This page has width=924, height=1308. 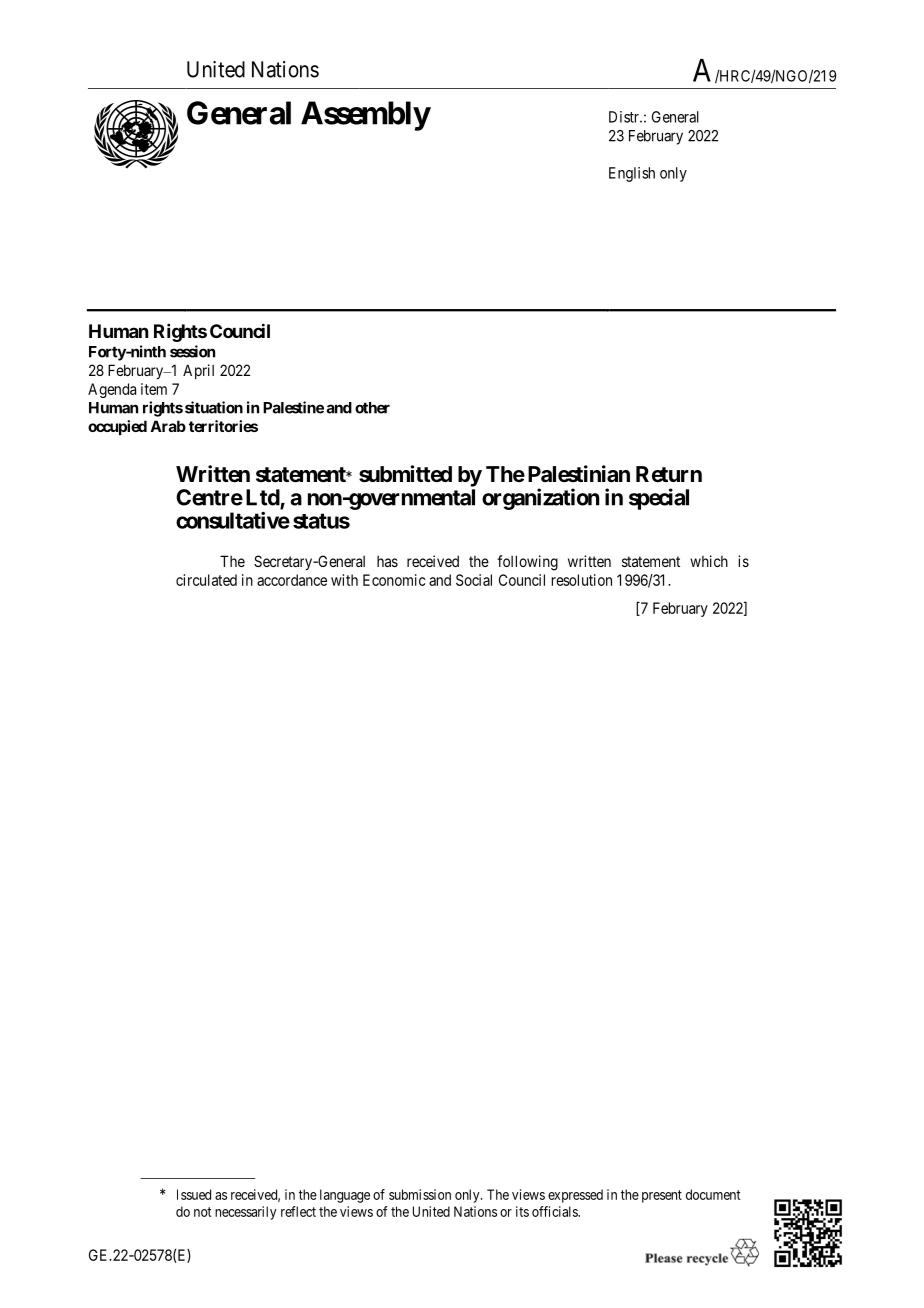 I want to click on resolution, so click(x=582, y=580).
